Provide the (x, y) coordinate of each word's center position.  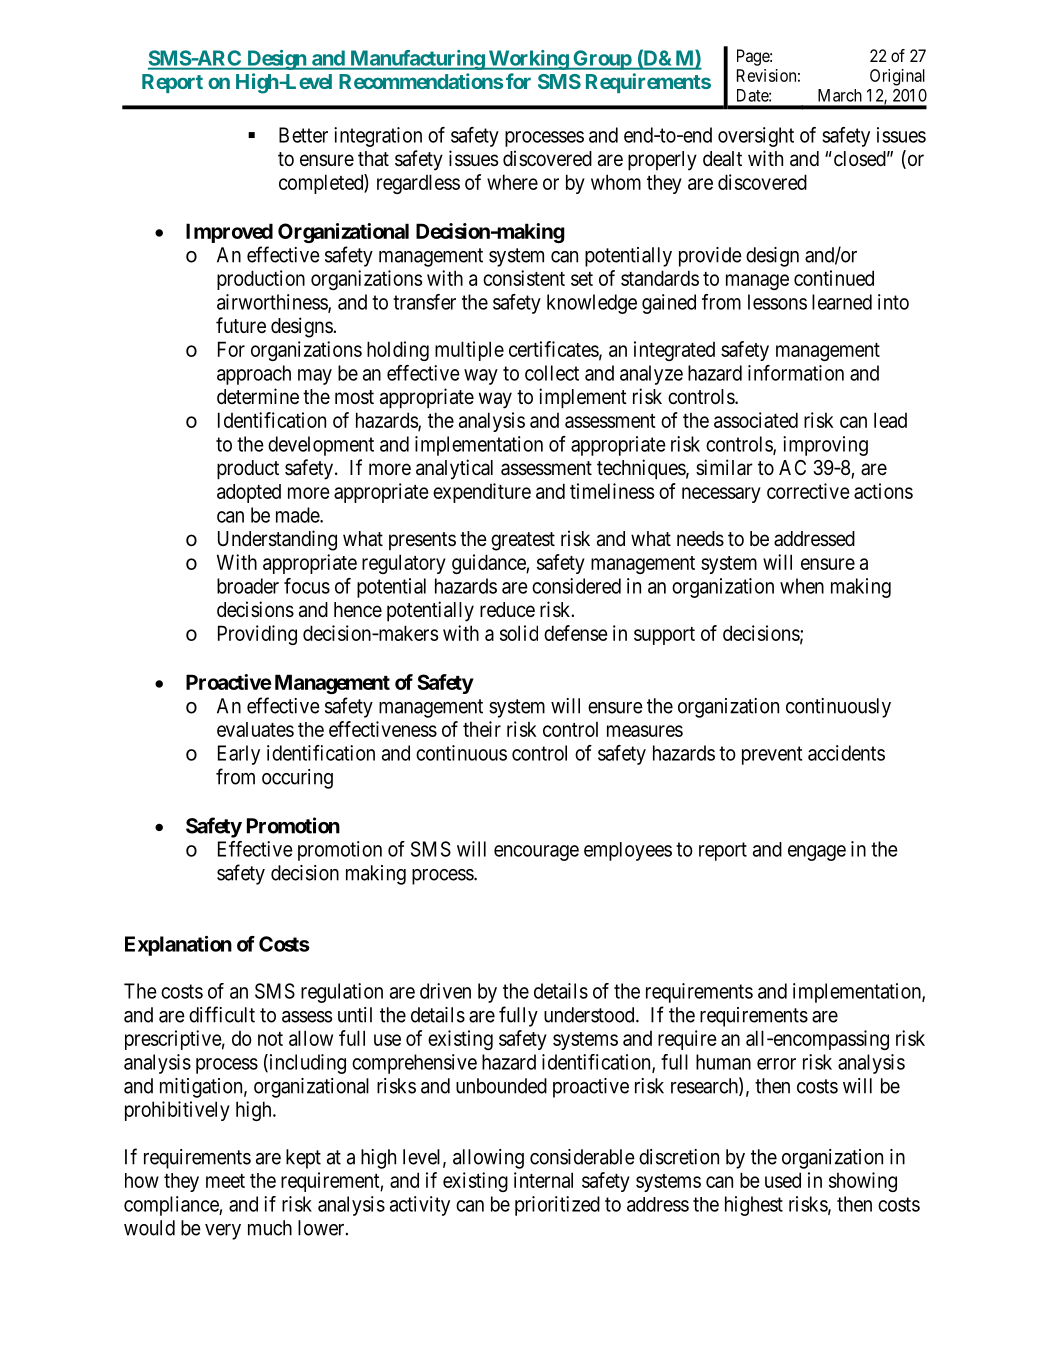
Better (303, 135)
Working (528, 60)
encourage (536, 853)
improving (825, 446)
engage (817, 853)
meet (225, 1181)
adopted (249, 493)
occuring (297, 779)
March (840, 95)
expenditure (482, 493)
